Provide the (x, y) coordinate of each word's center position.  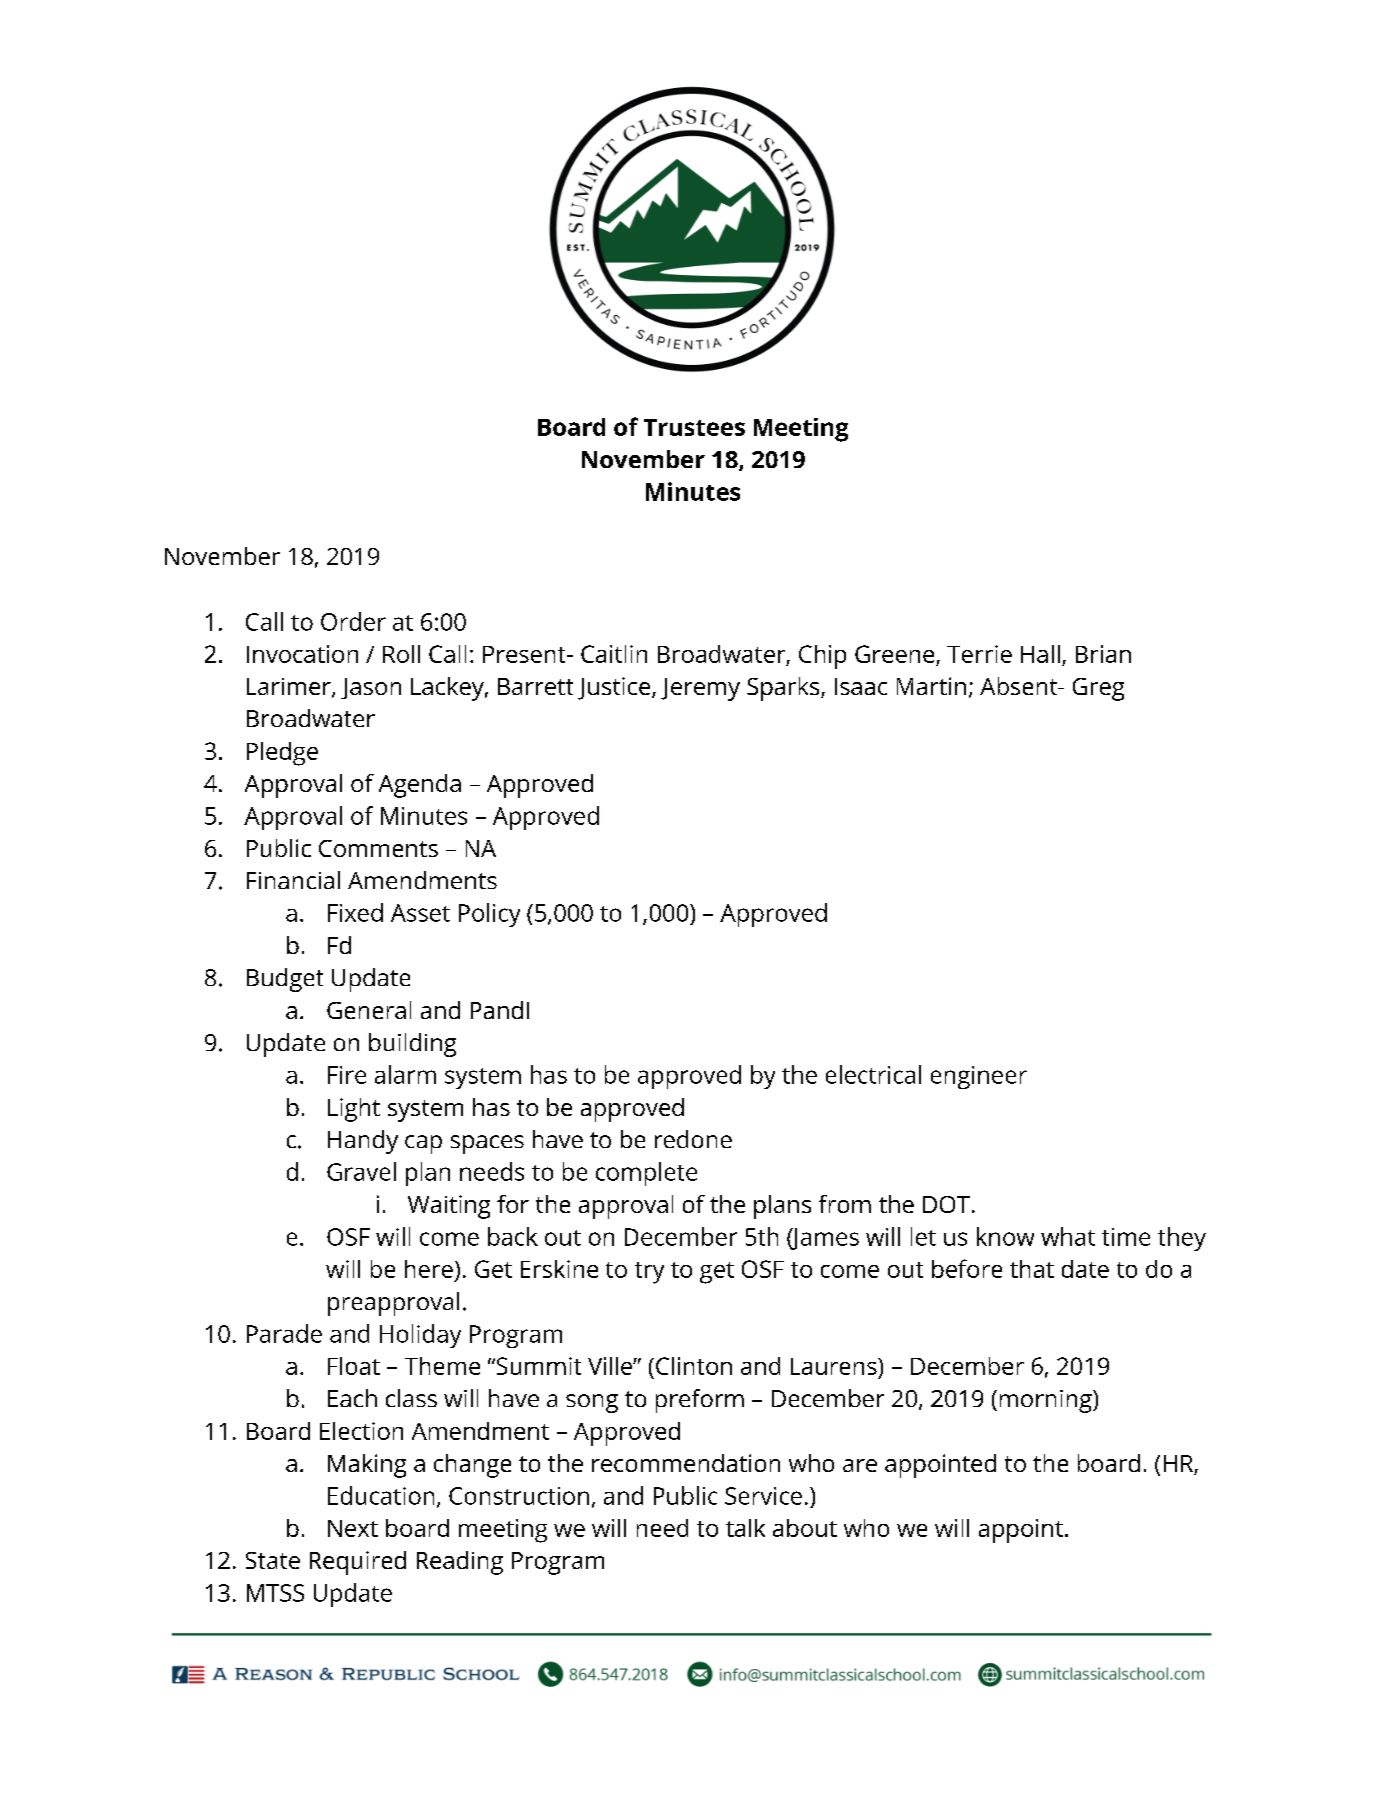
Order (353, 621)
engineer (979, 1077)
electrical (873, 1074)
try (649, 1273)
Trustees (694, 427)
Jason (371, 688)
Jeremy (700, 689)
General (369, 1010)
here (429, 1269)
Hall (1040, 654)
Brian (1103, 654)
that (1032, 1269)
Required (358, 1563)
